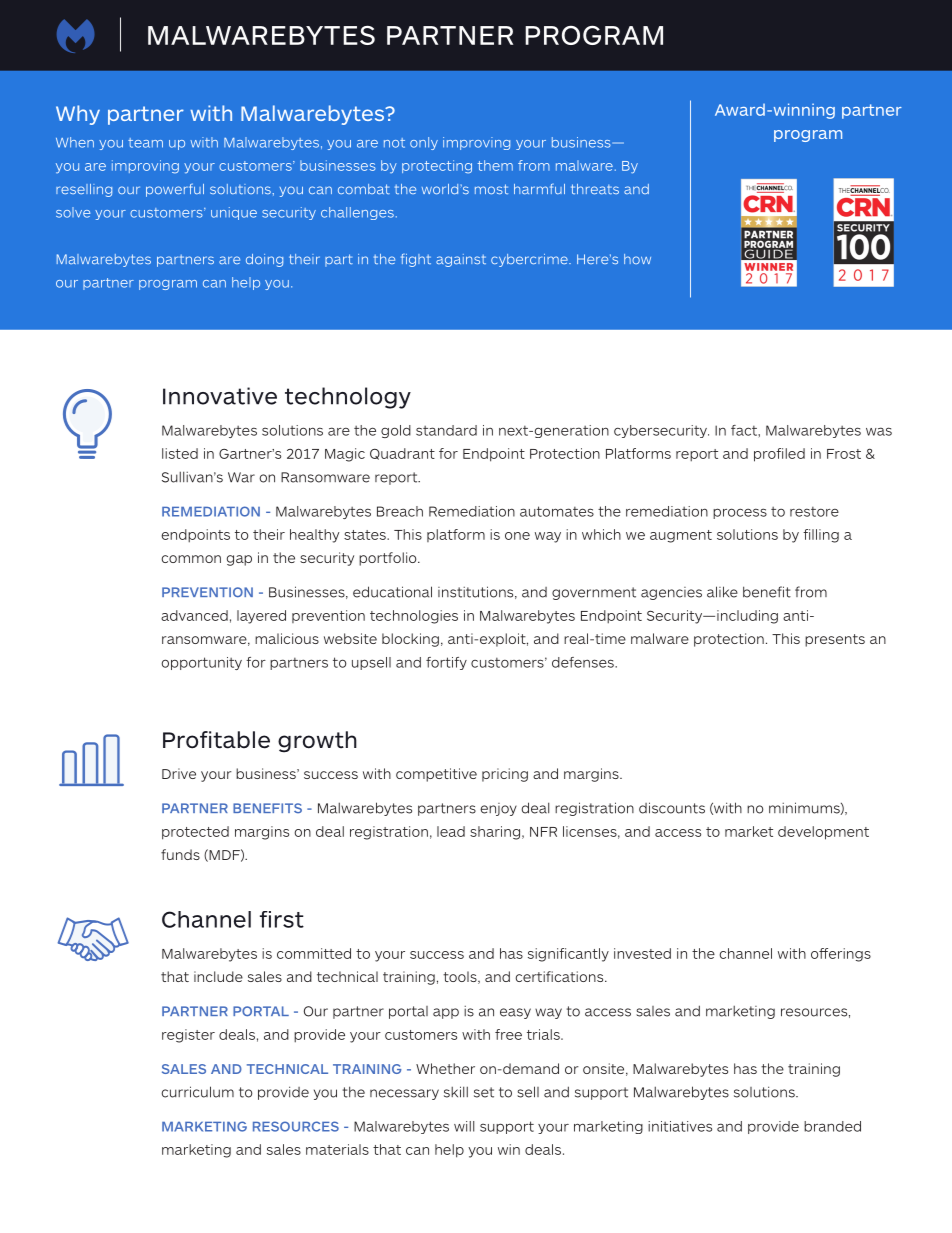 The image size is (952, 1233). What do you see at coordinates (145, 143) in the screenshot?
I see `team` at bounding box center [145, 143].
